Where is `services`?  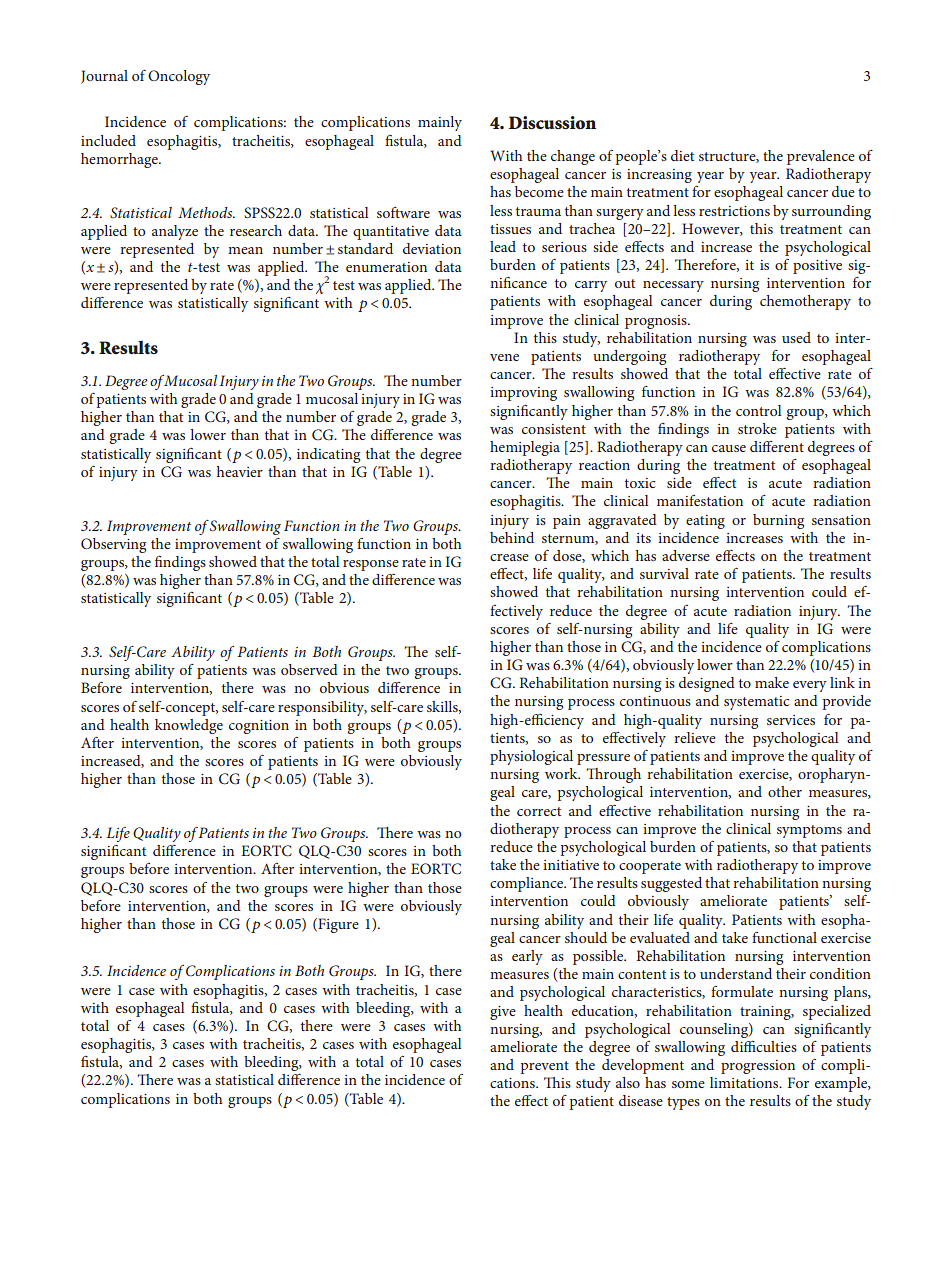
services is located at coordinates (791, 720).
